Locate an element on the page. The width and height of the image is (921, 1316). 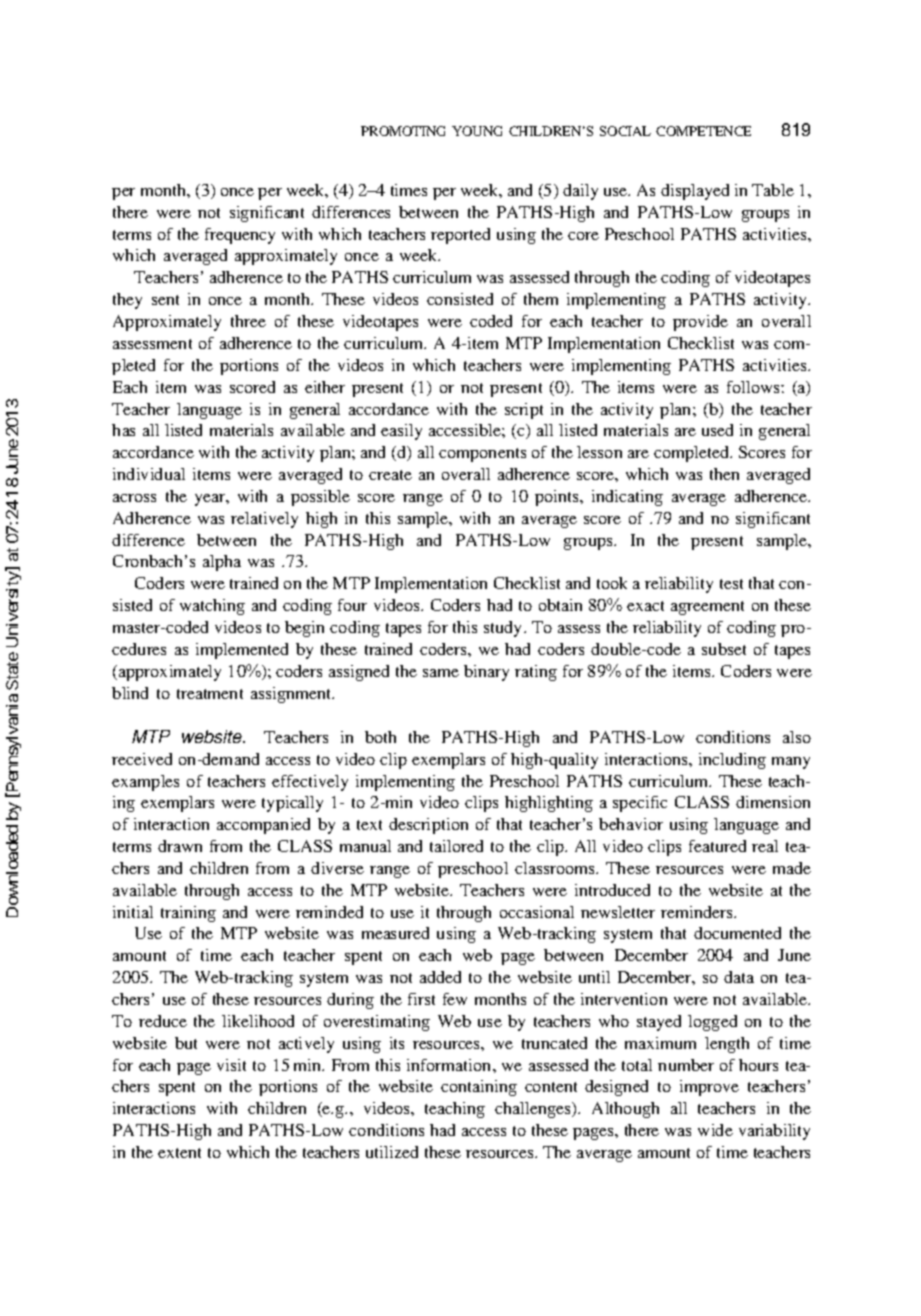
same is located at coordinates (441, 673).
